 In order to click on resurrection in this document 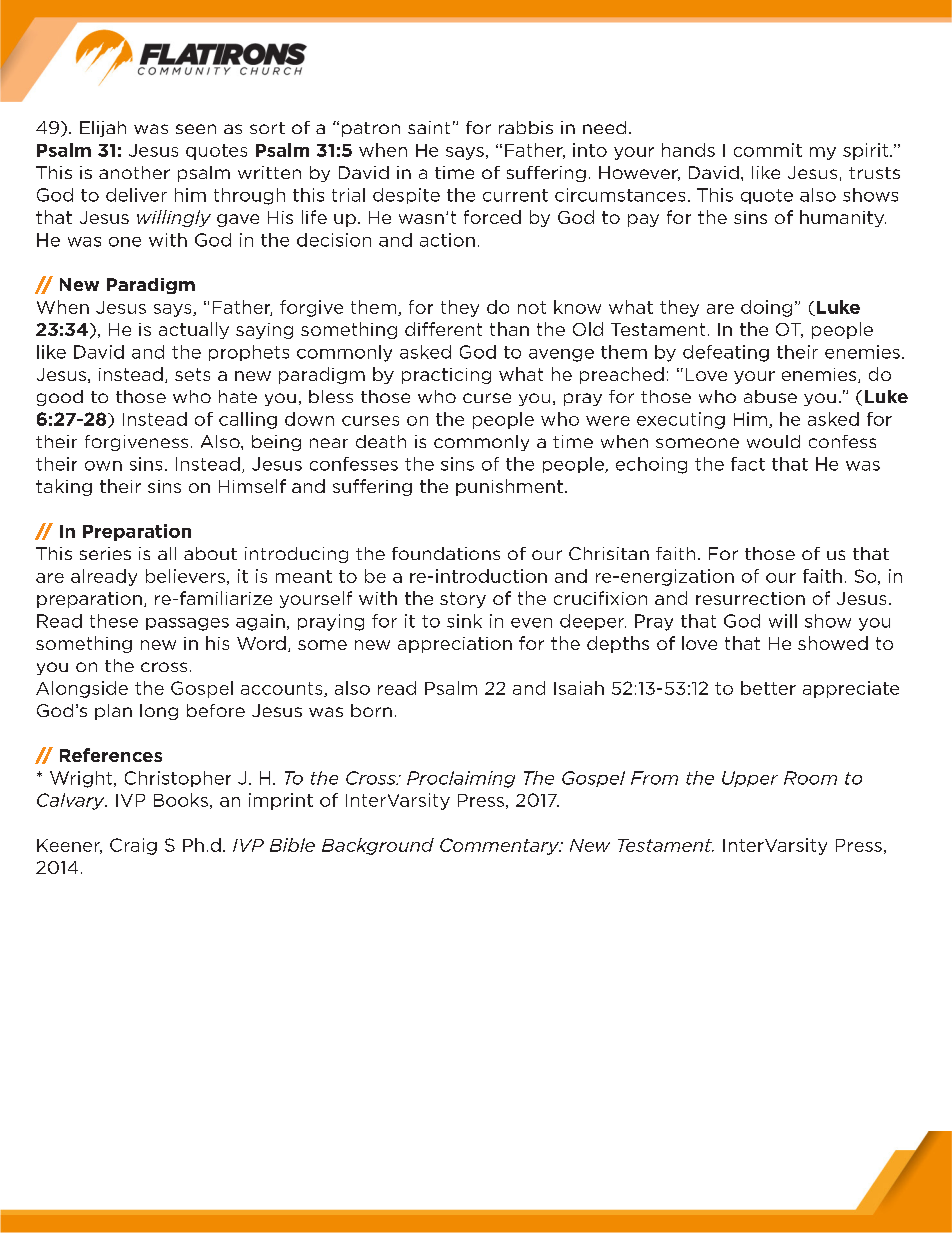, I will do `click(750, 598)`.
